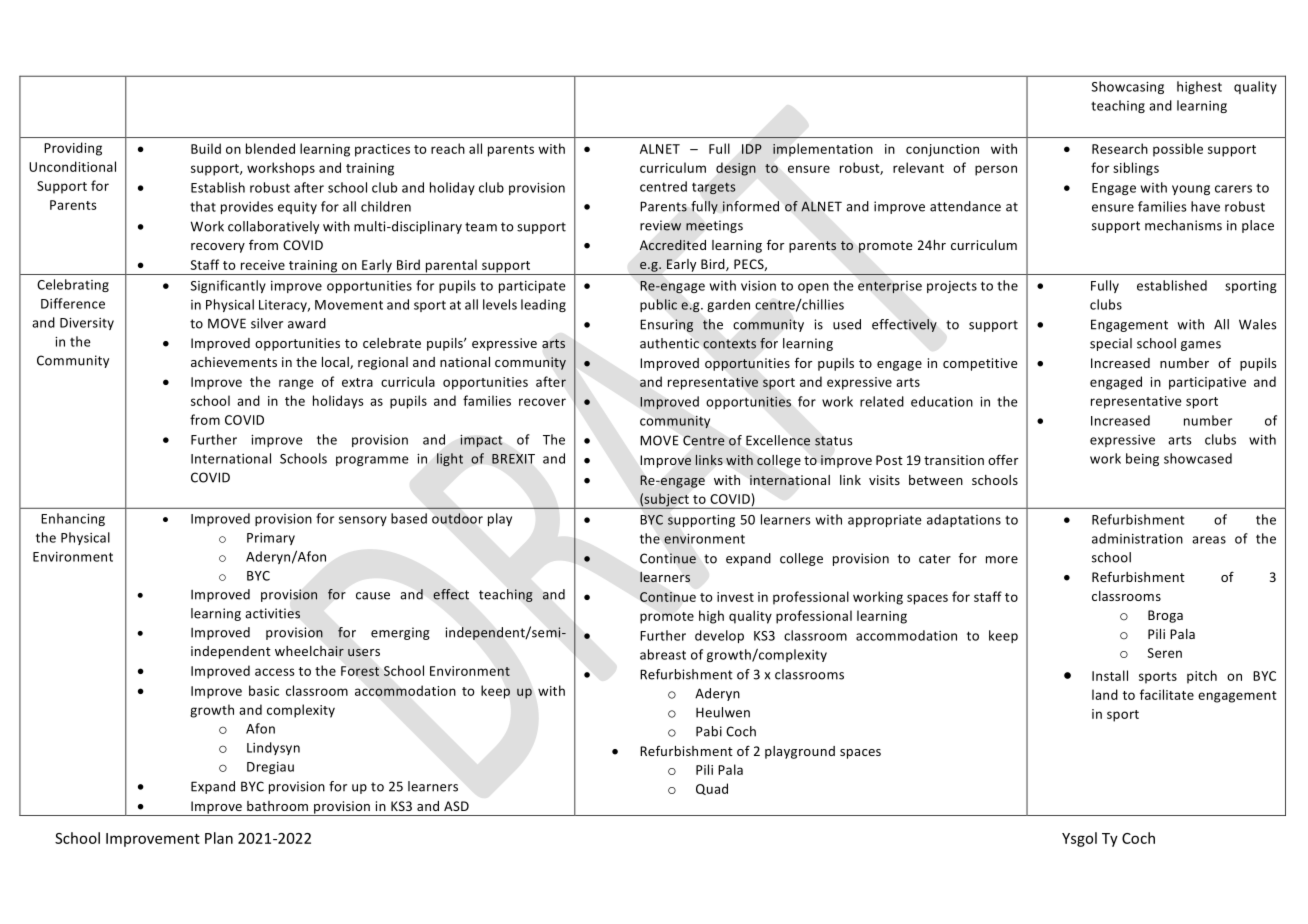 The height and width of the image is (924, 1308). Describe the element at coordinates (778, 440) in the image. I see `Excellence` at that location.
